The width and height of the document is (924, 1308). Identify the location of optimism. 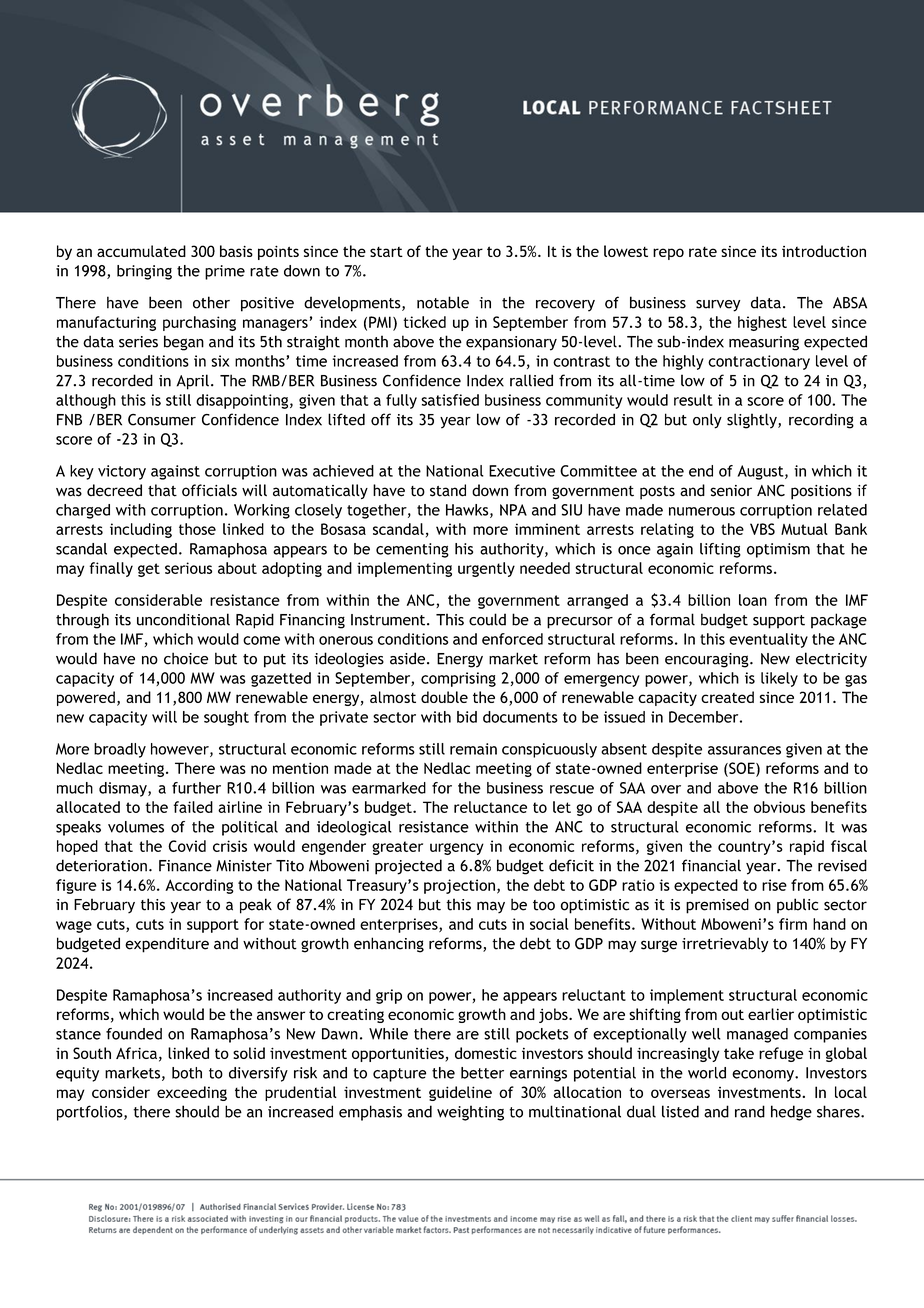
(778, 550).
